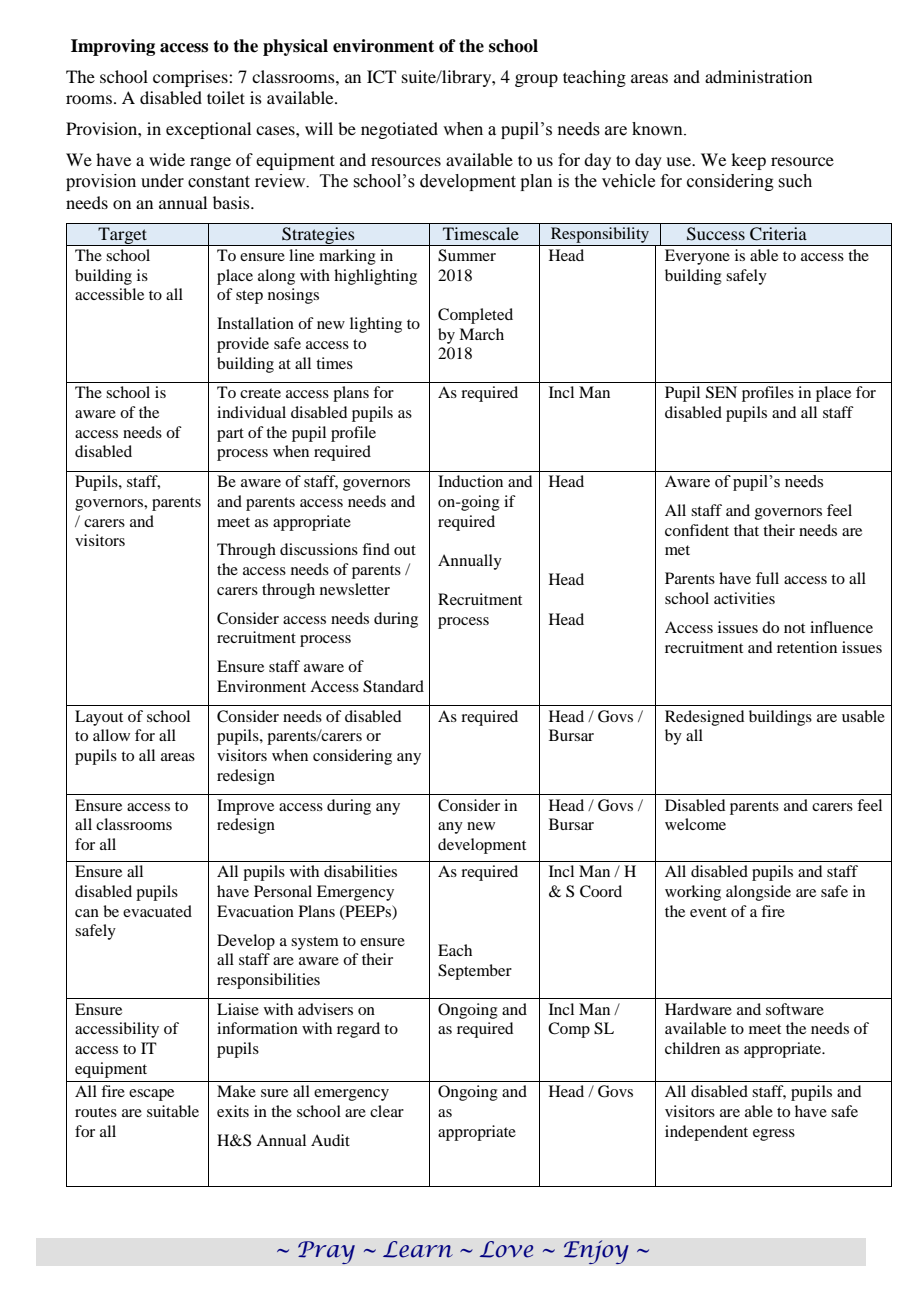 This page has height=1308, width=924. What do you see at coordinates (506, 1249) in the page?
I see `Love` at bounding box center [506, 1249].
